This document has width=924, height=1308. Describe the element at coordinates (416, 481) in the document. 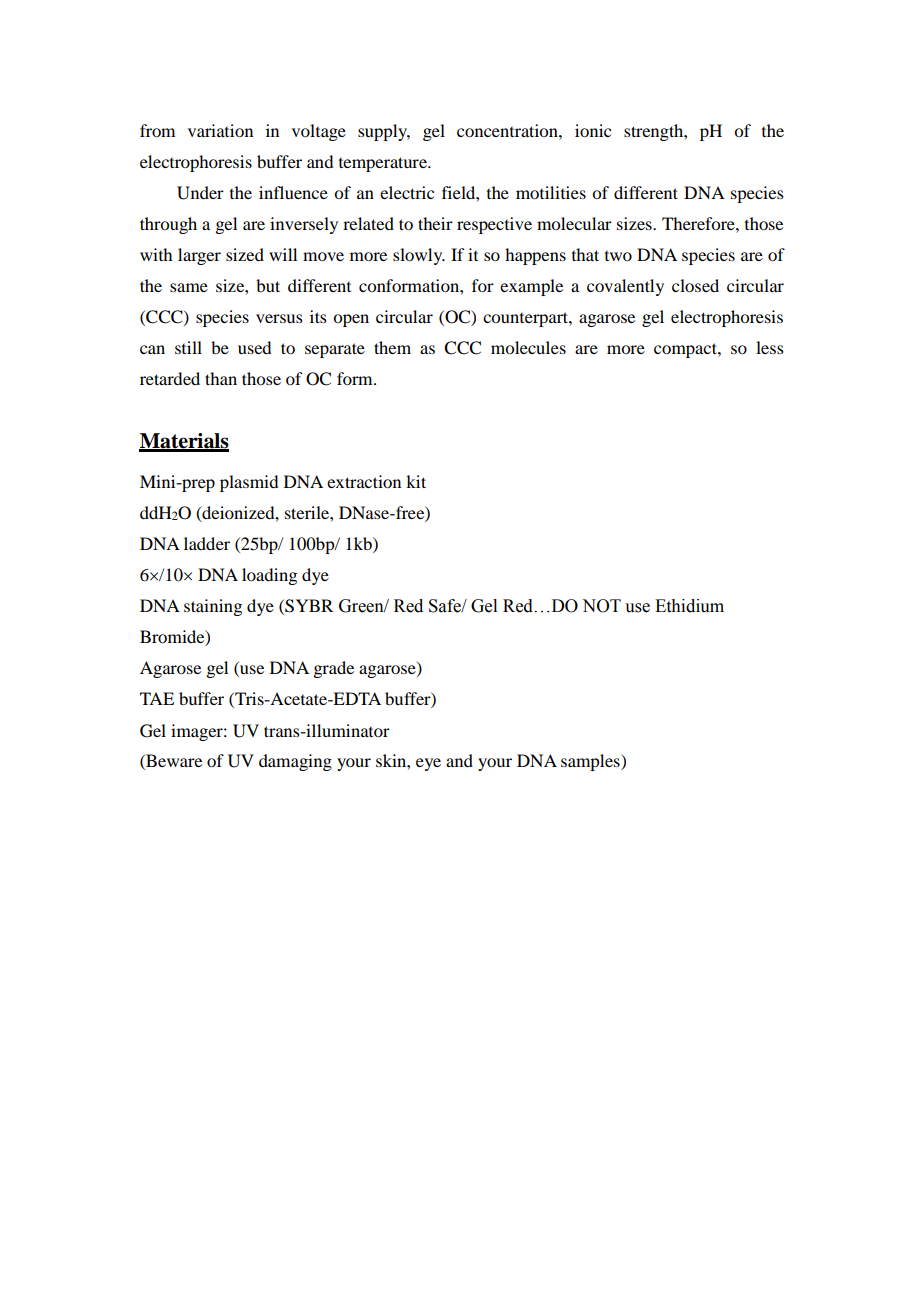

I see `kit` at that location.
